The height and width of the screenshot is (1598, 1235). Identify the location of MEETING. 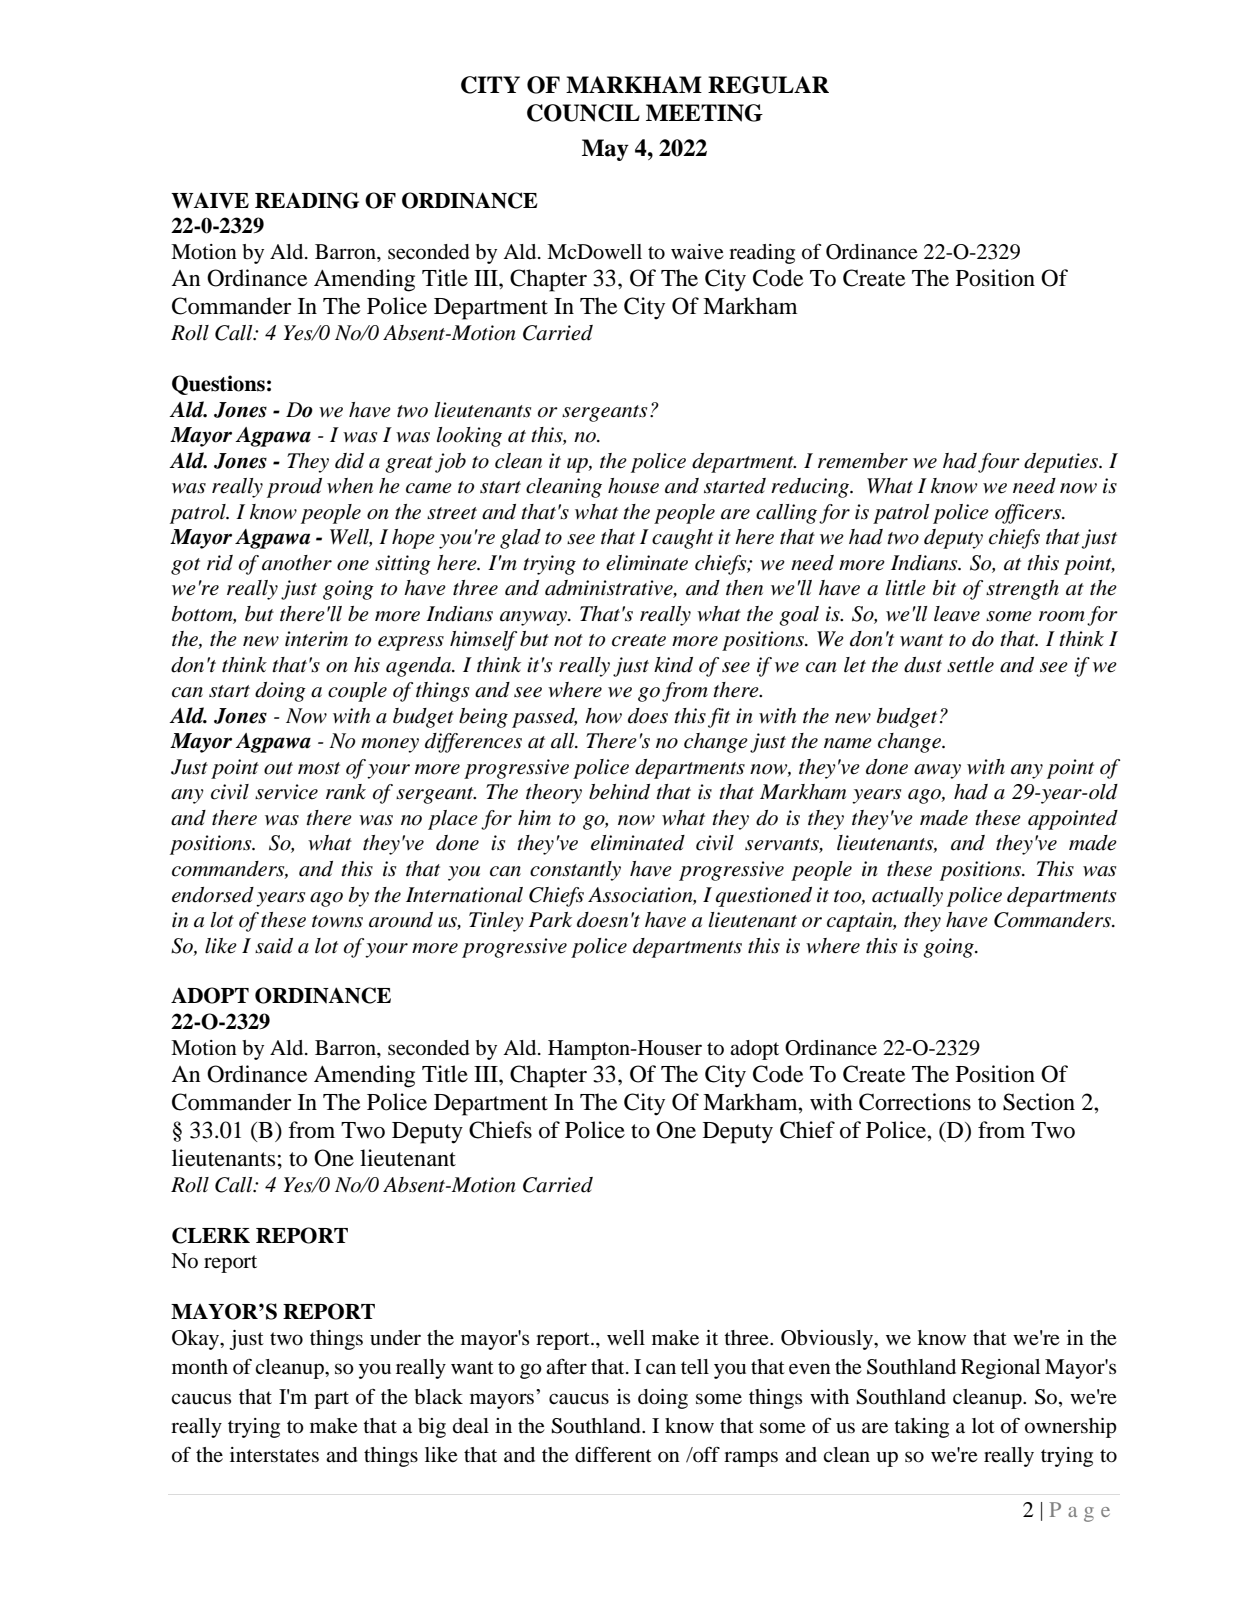
(704, 113).
